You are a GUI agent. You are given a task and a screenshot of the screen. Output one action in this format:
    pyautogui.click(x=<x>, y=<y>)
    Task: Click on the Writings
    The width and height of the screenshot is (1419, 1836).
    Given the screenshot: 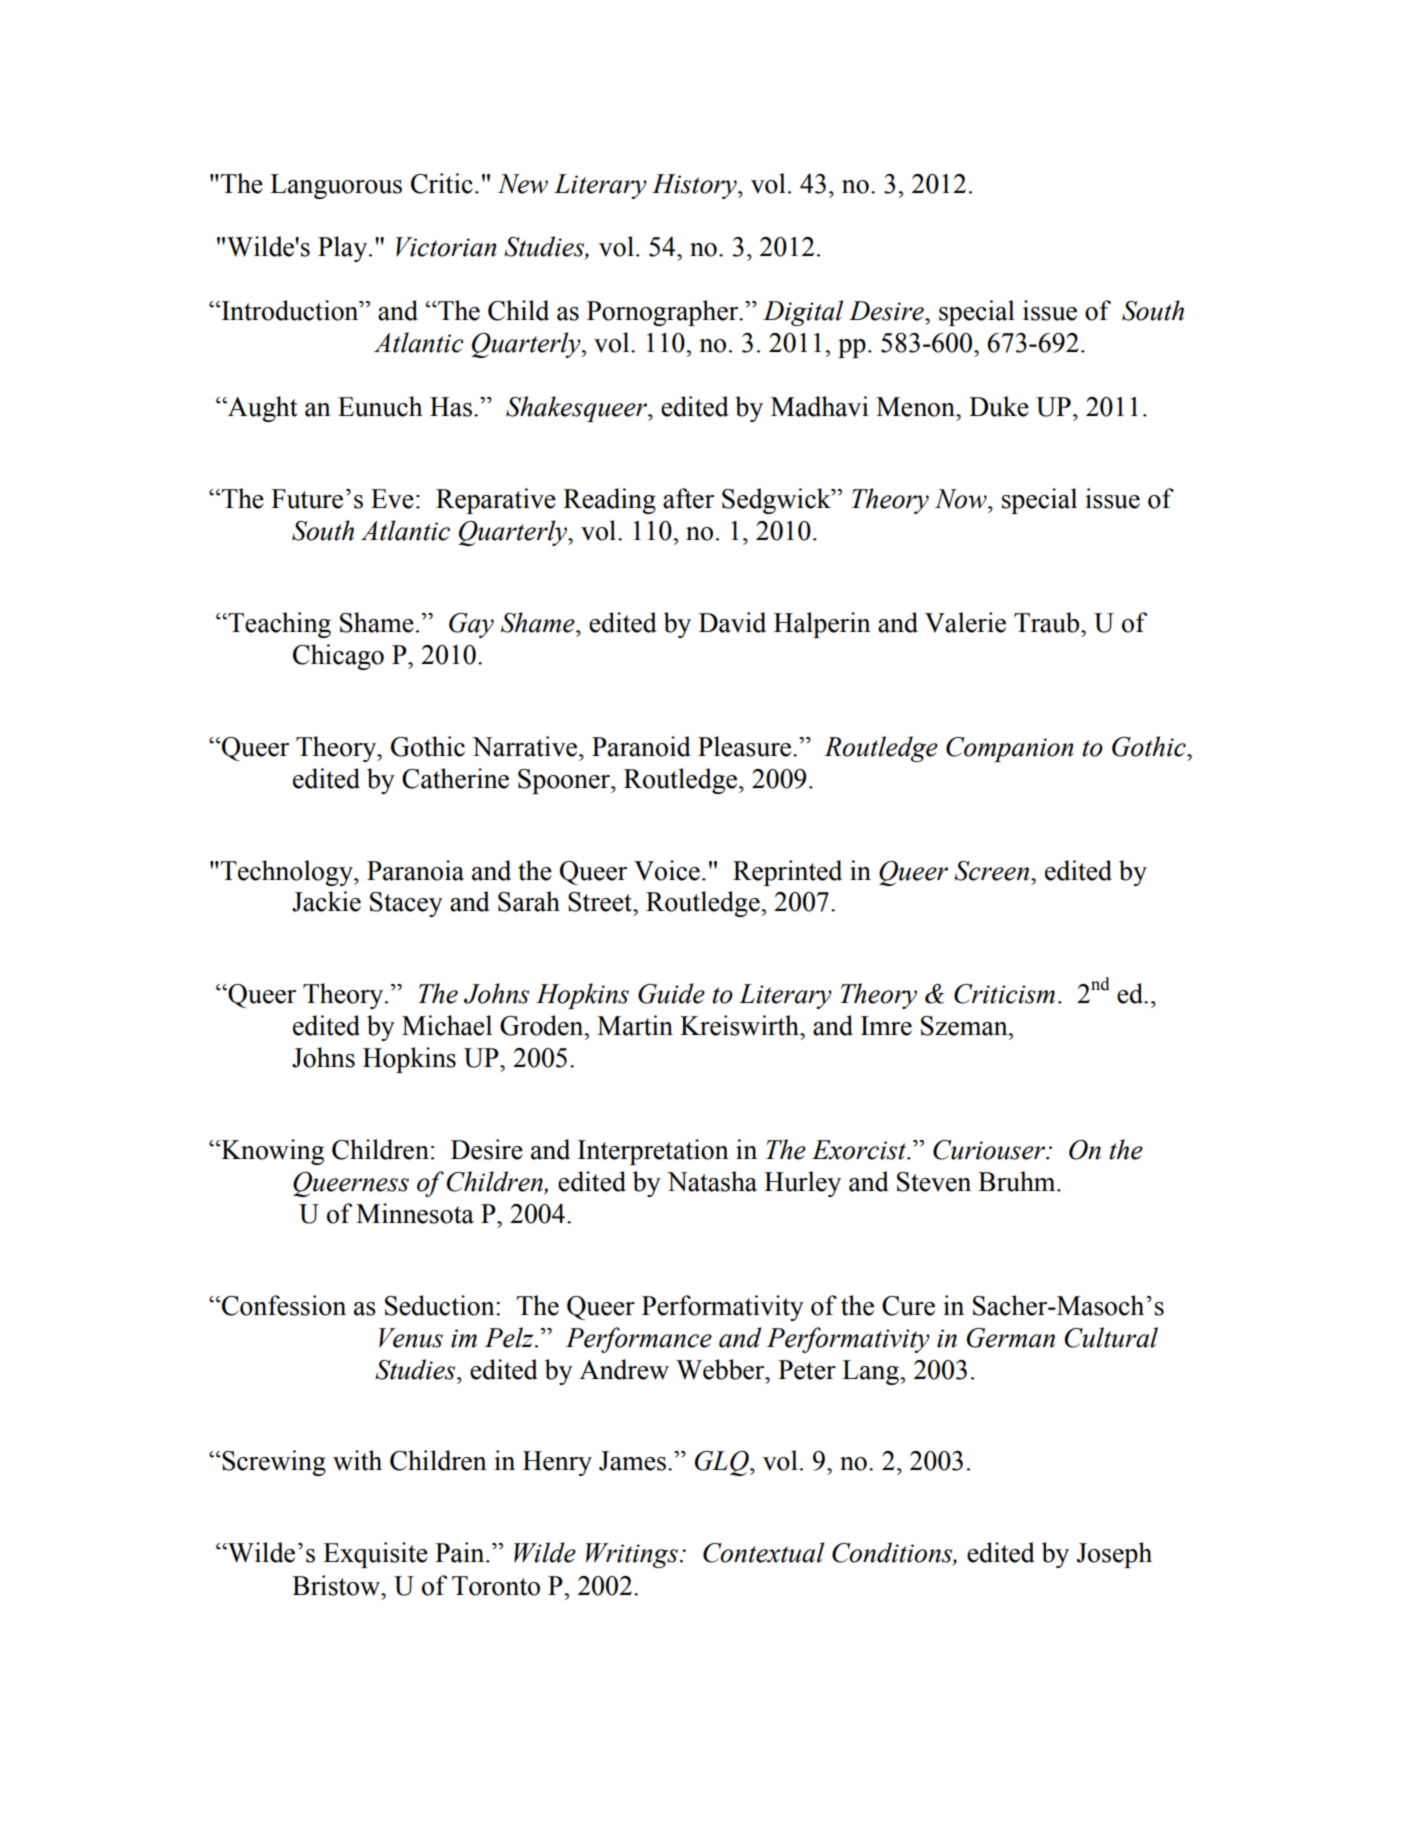 What is the action you would take?
    pyautogui.click(x=632, y=1555)
